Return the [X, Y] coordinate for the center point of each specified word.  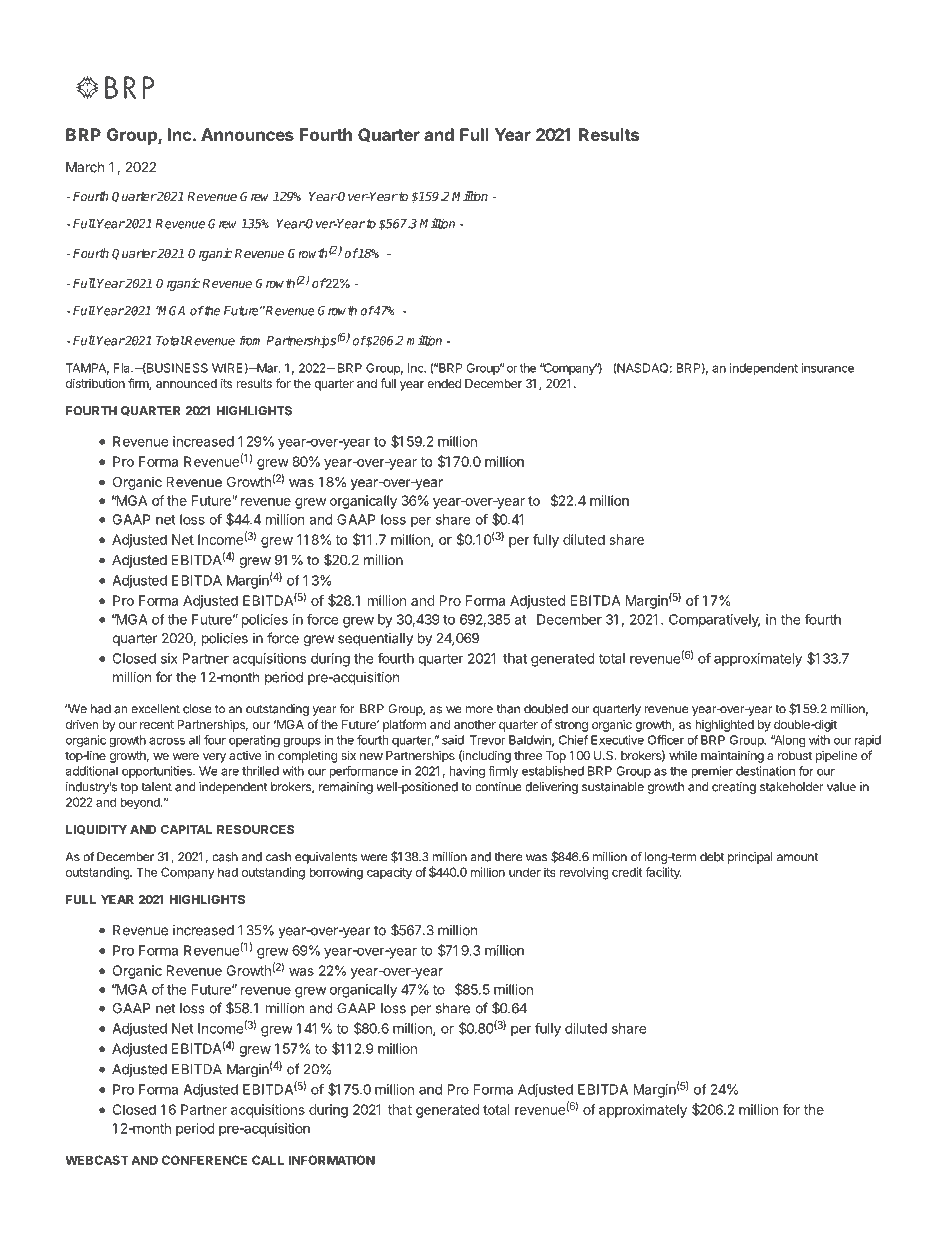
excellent [155, 709]
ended [444, 383]
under [525, 872]
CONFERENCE [204, 1160]
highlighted [724, 726]
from [250, 340]
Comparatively [714, 621]
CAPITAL [186, 829]
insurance [827, 368]
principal [750, 858]
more [479, 710]
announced [186, 383]
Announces [247, 134]
